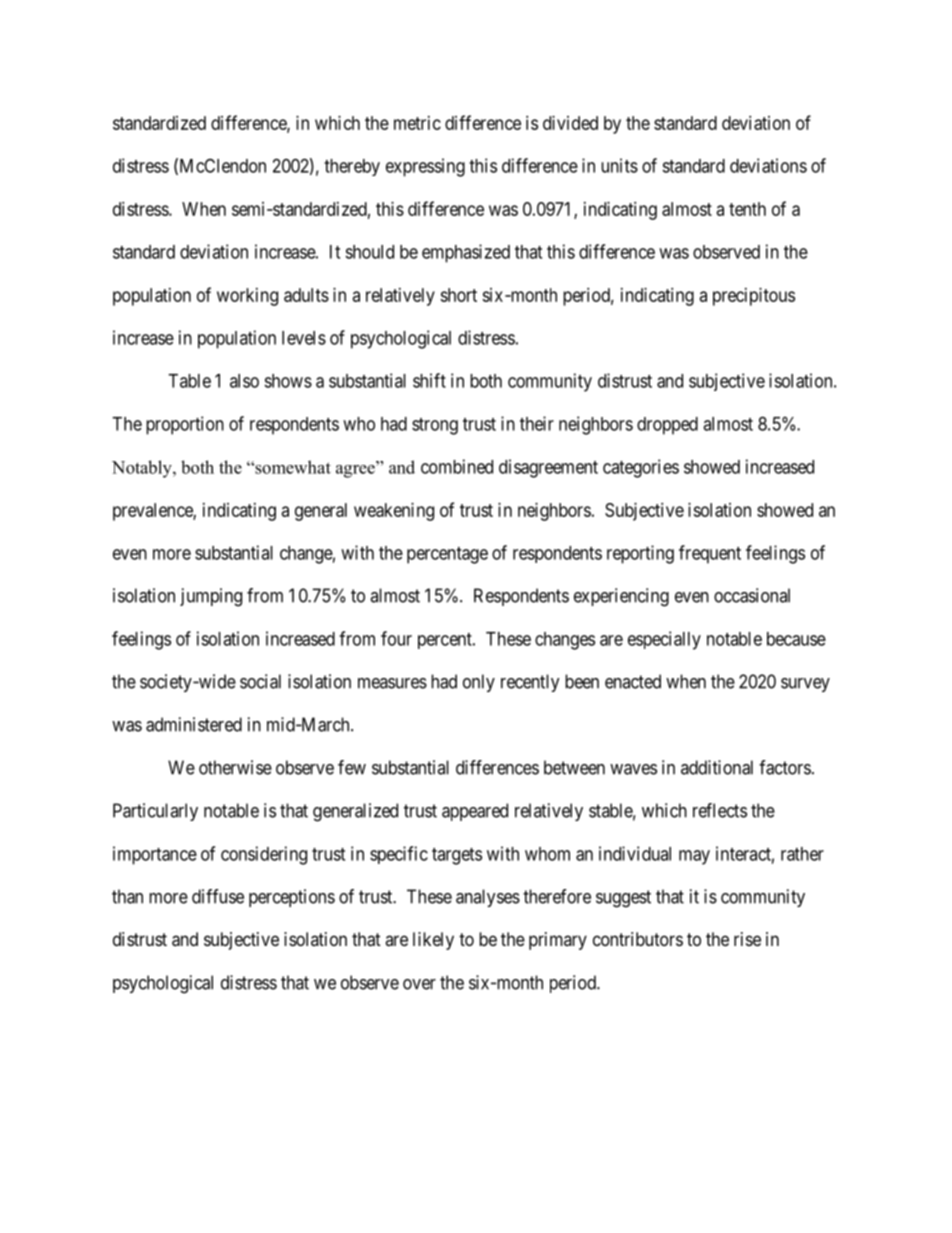 The image size is (952, 1233). Describe the element at coordinates (352, 167) in the document. I see `thereby` at that location.
